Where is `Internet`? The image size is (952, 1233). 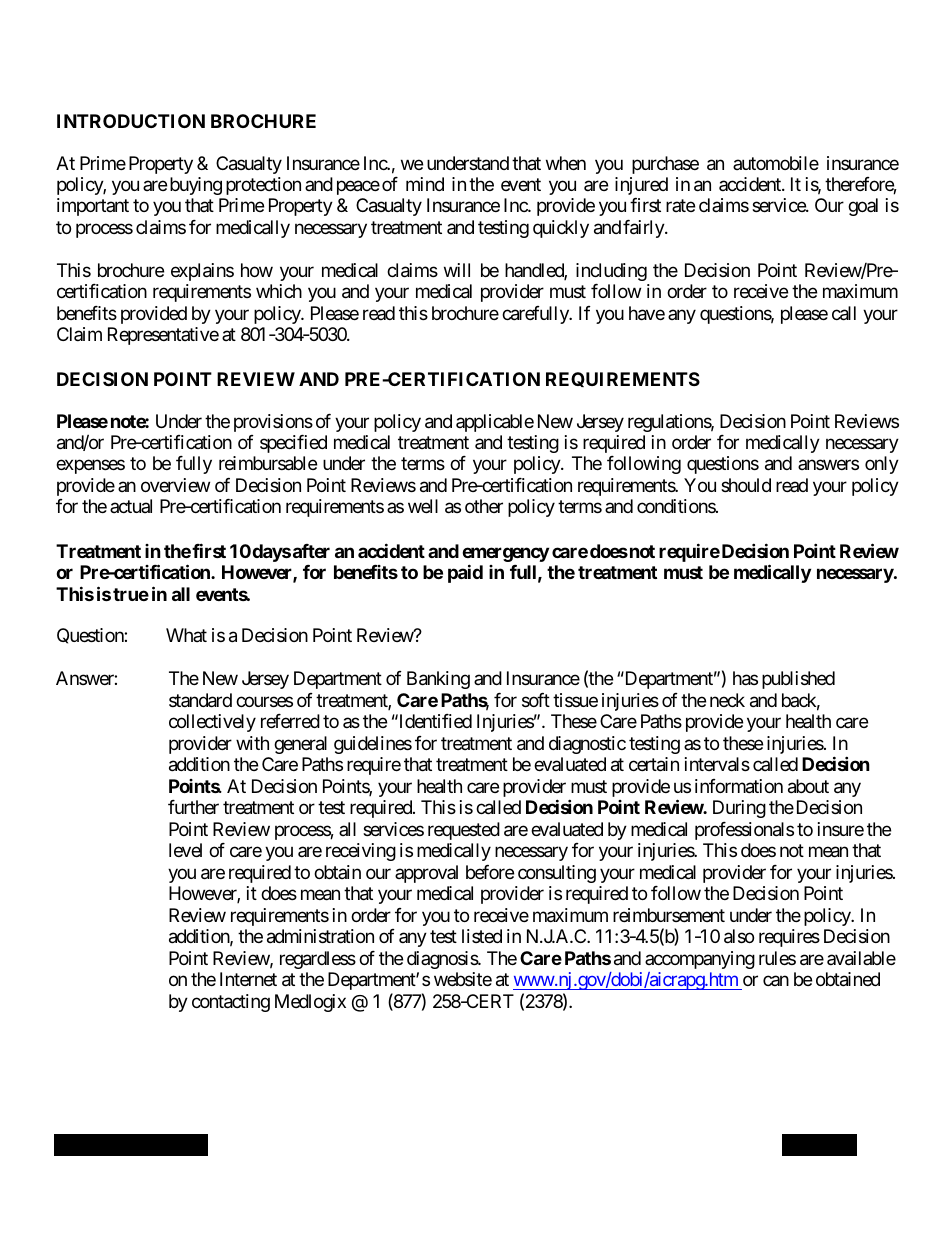 Internet is located at coordinates (248, 979).
